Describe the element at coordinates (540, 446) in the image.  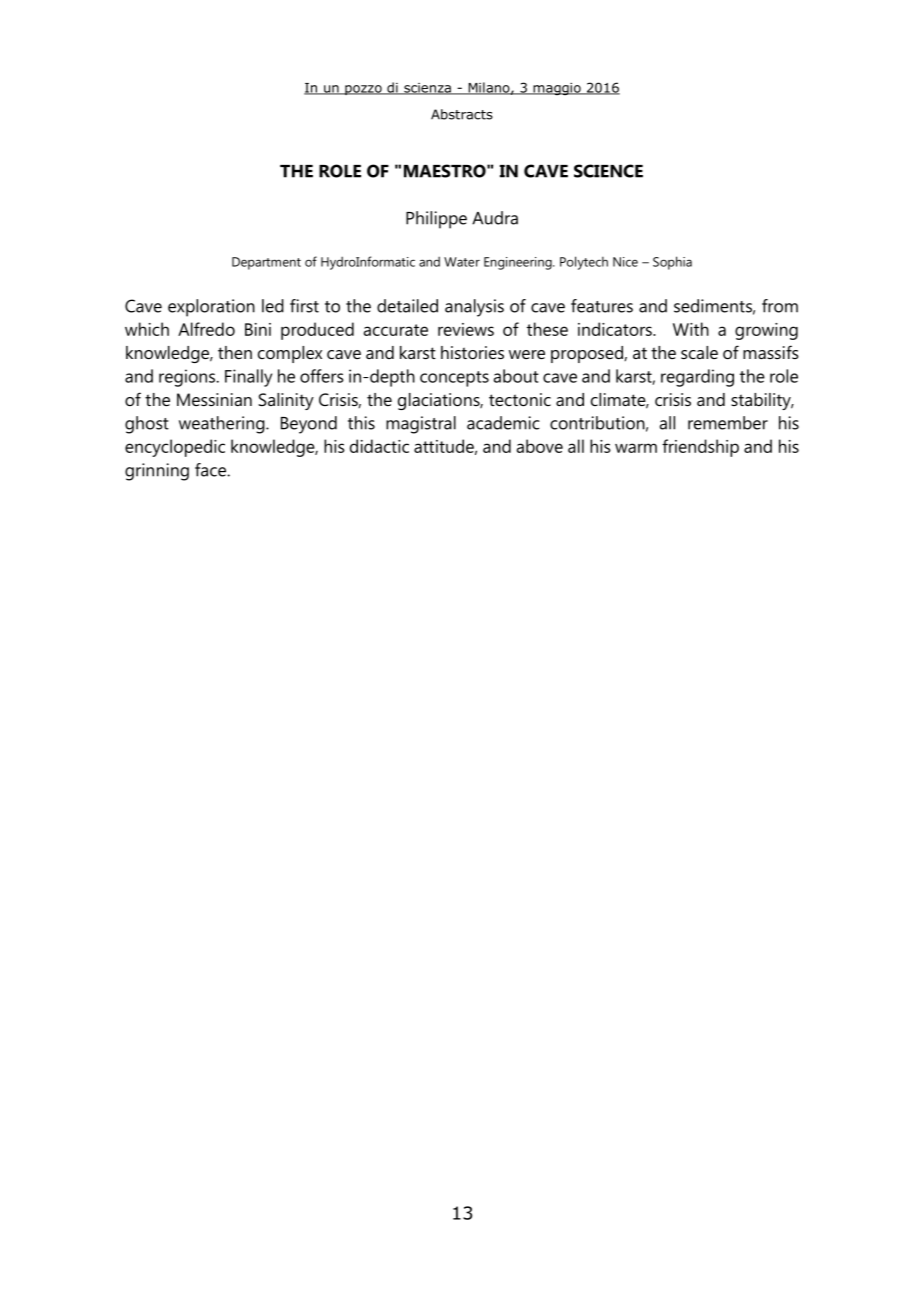
I see `above` at that location.
